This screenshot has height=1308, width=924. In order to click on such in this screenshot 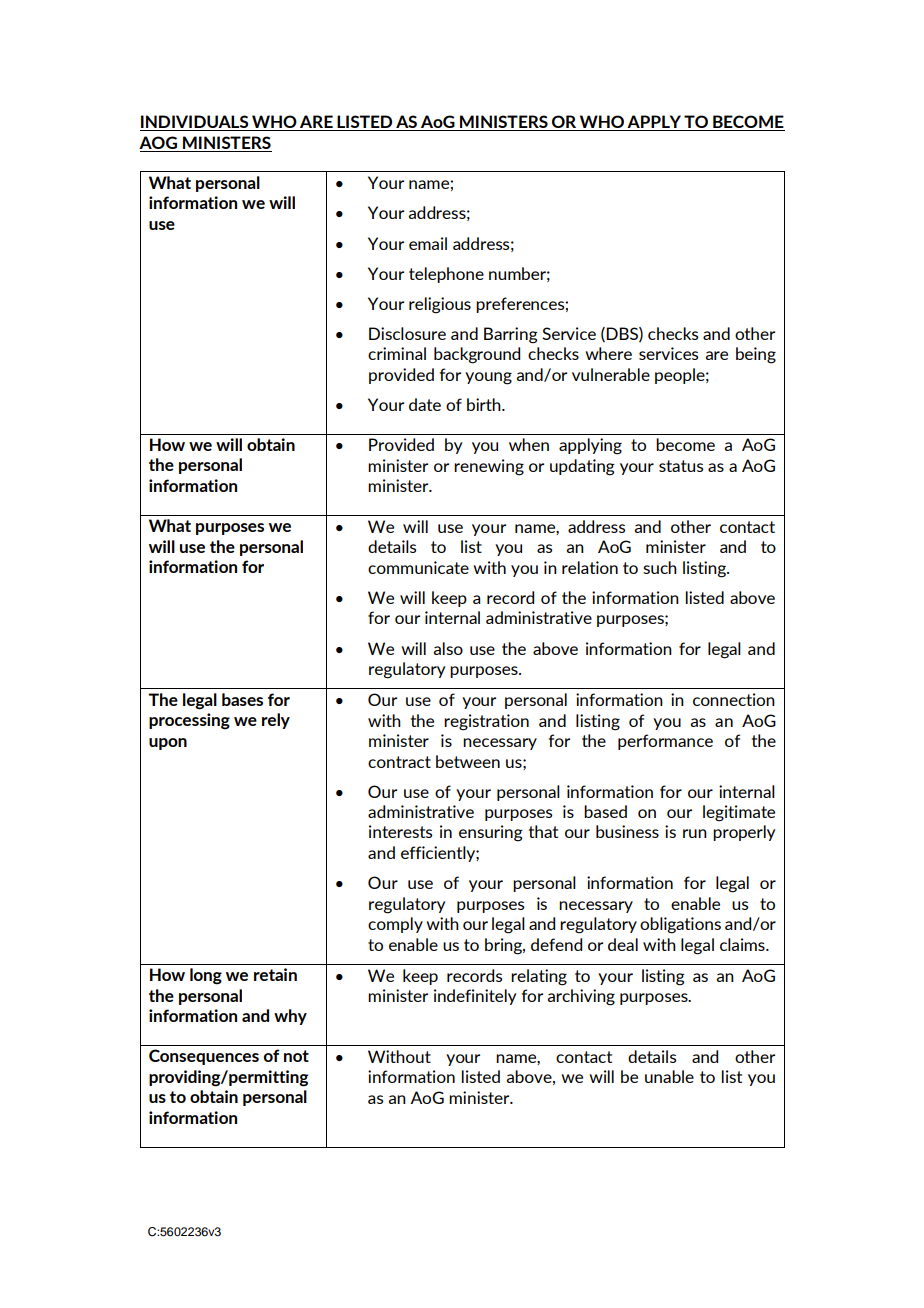, I will do `click(660, 567)`.
